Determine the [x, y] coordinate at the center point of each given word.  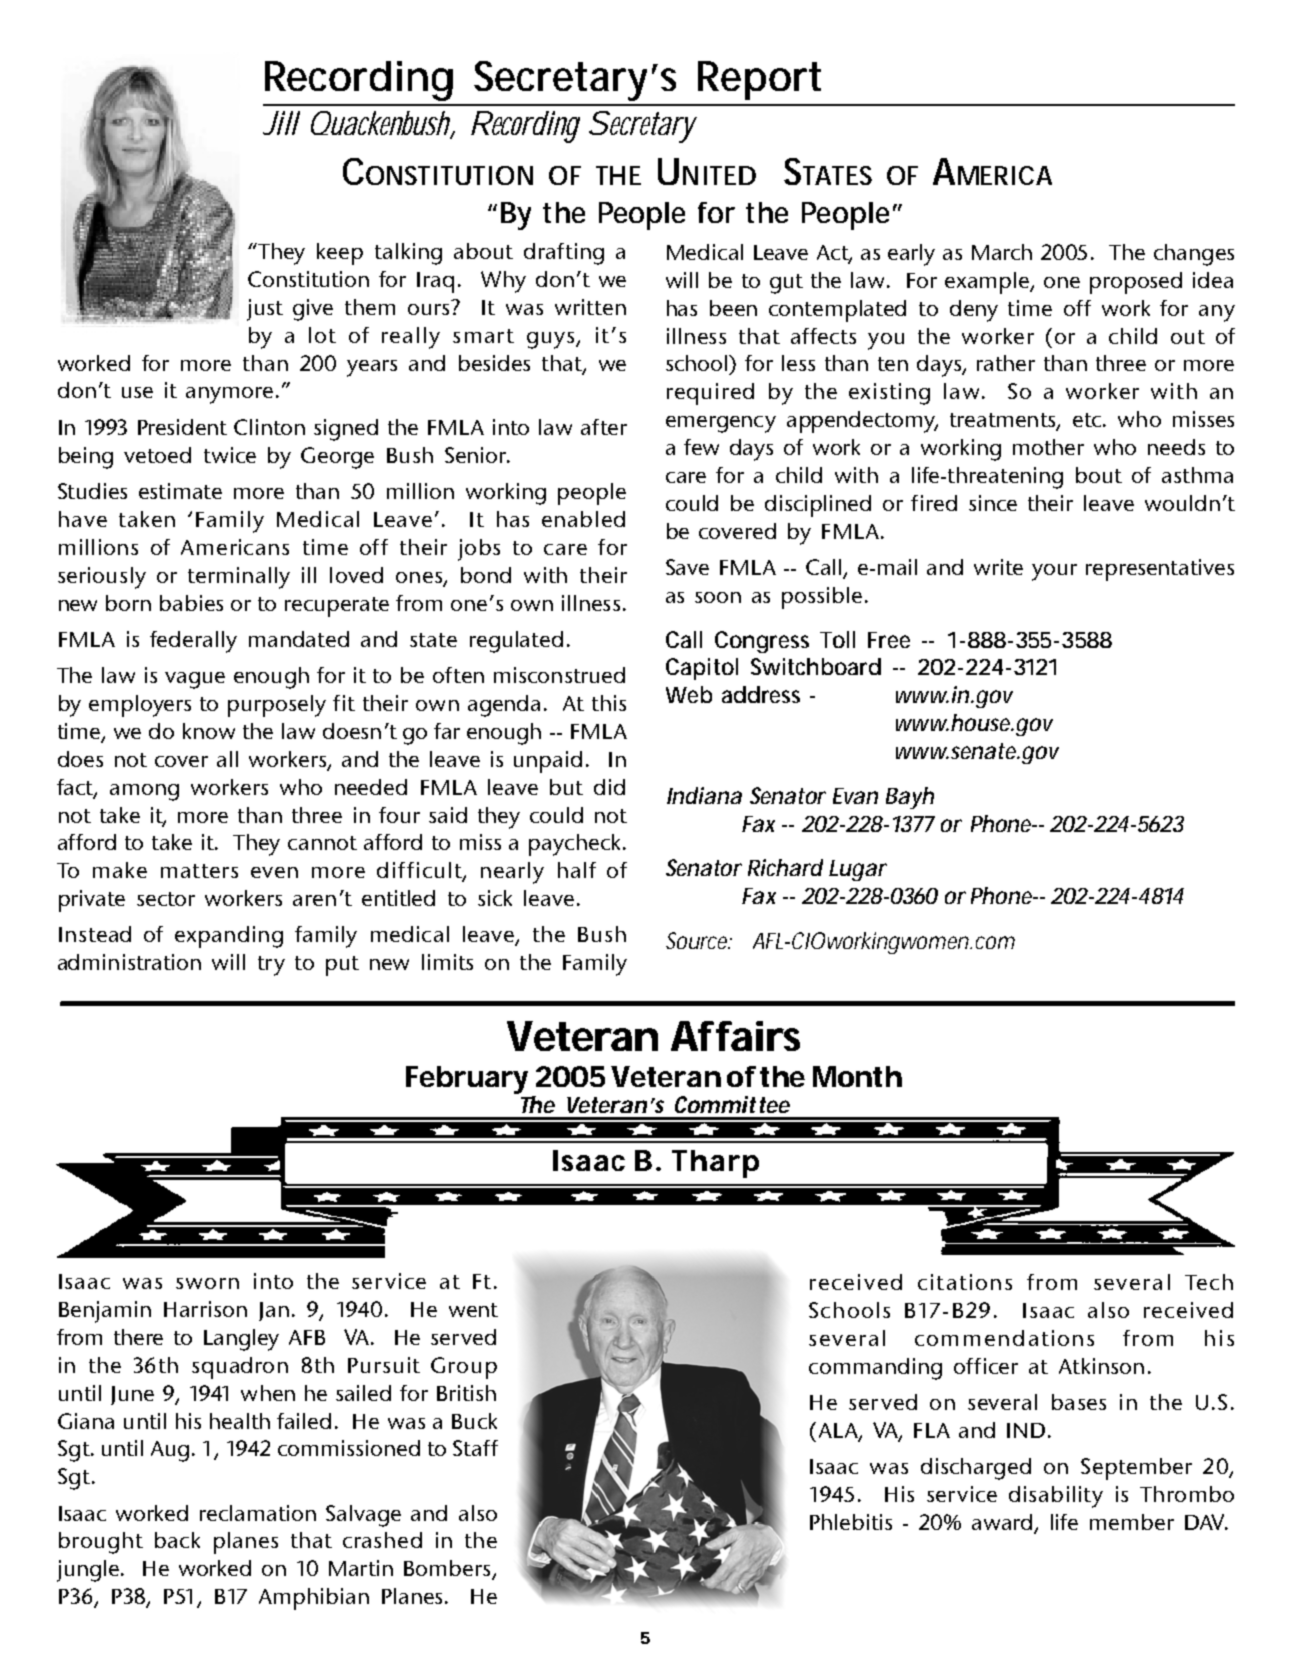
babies [191, 603]
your [1054, 572]
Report [759, 80]
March [1002, 252]
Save [687, 567]
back [177, 1540]
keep [340, 254]
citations [965, 1282]
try [271, 966]
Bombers [448, 1569]
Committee [732, 1104]
